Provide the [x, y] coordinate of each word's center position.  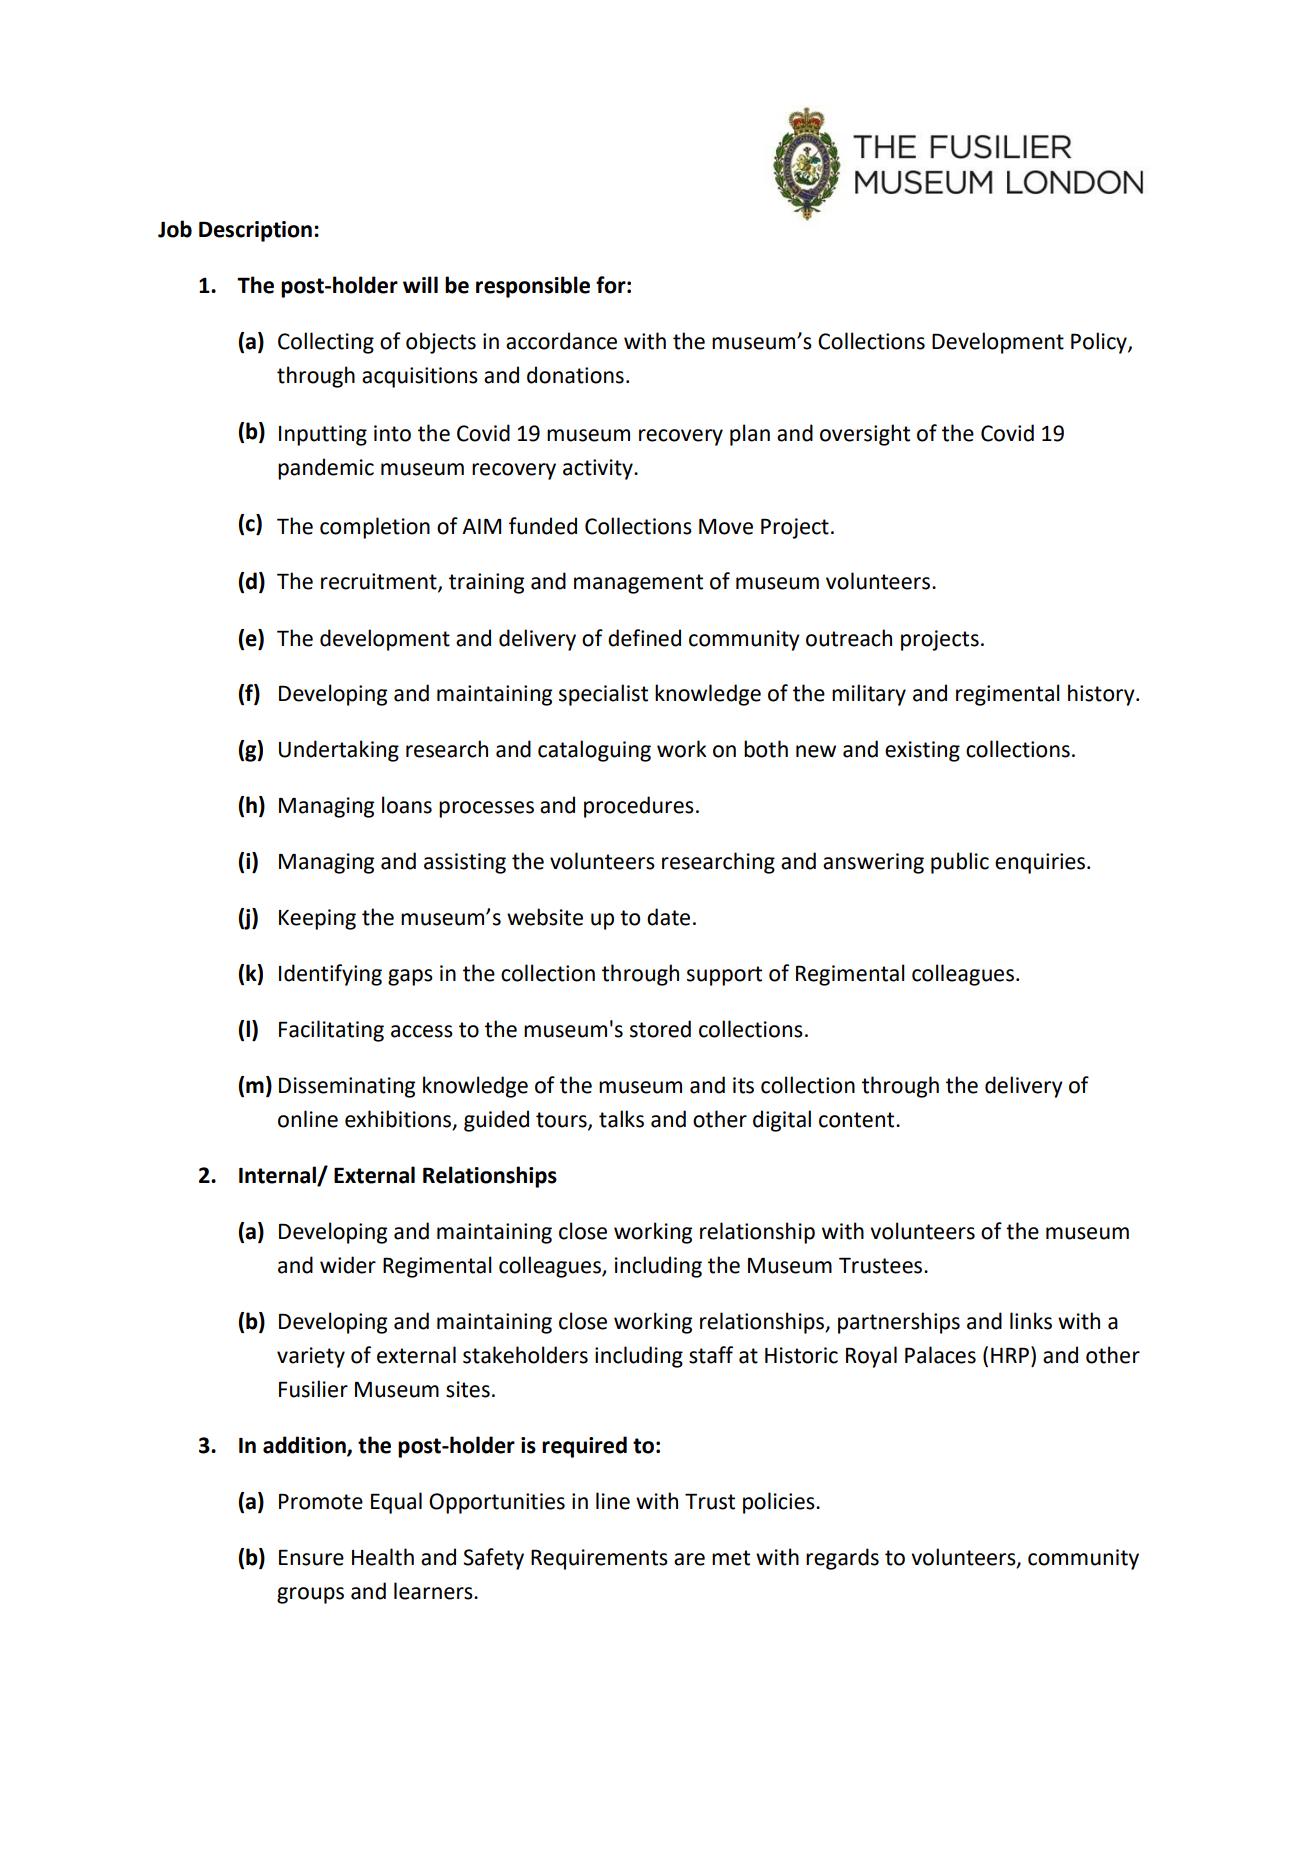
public [960, 863]
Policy [1100, 343]
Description [255, 231]
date [668, 917]
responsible [533, 287]
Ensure [311, 1557]
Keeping [317, 919]
